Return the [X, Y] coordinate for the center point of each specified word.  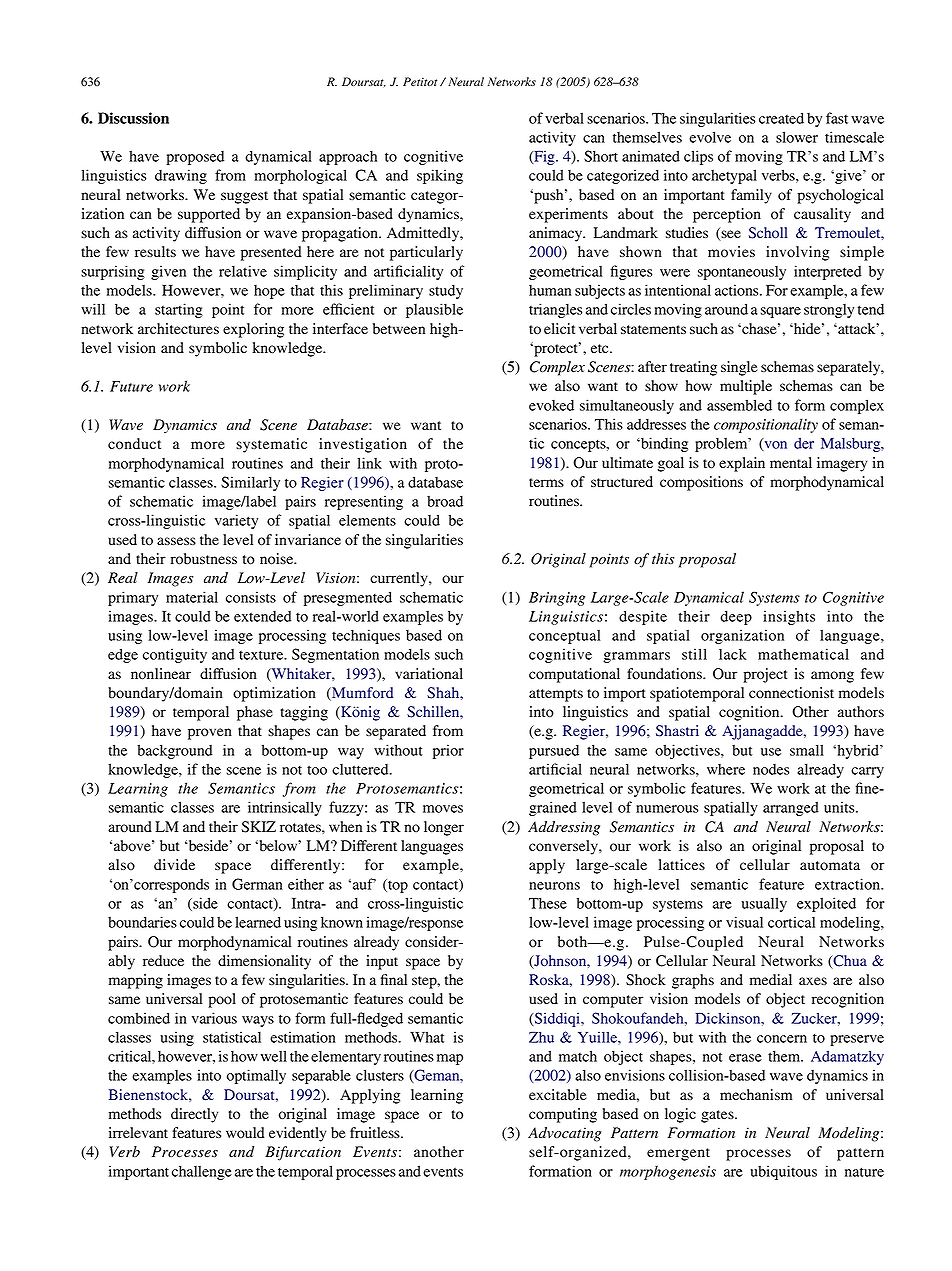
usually [764, 904]
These [548, 903]
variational [429, 674]
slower [797, 137]
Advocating [564, 1134]
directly [194, 1115]
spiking [440, 176]
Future [131, 386]
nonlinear [161, 674]
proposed [195, 157]
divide [174, 865]
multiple [746, 387]
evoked [551, 405]
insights [789, 617]
